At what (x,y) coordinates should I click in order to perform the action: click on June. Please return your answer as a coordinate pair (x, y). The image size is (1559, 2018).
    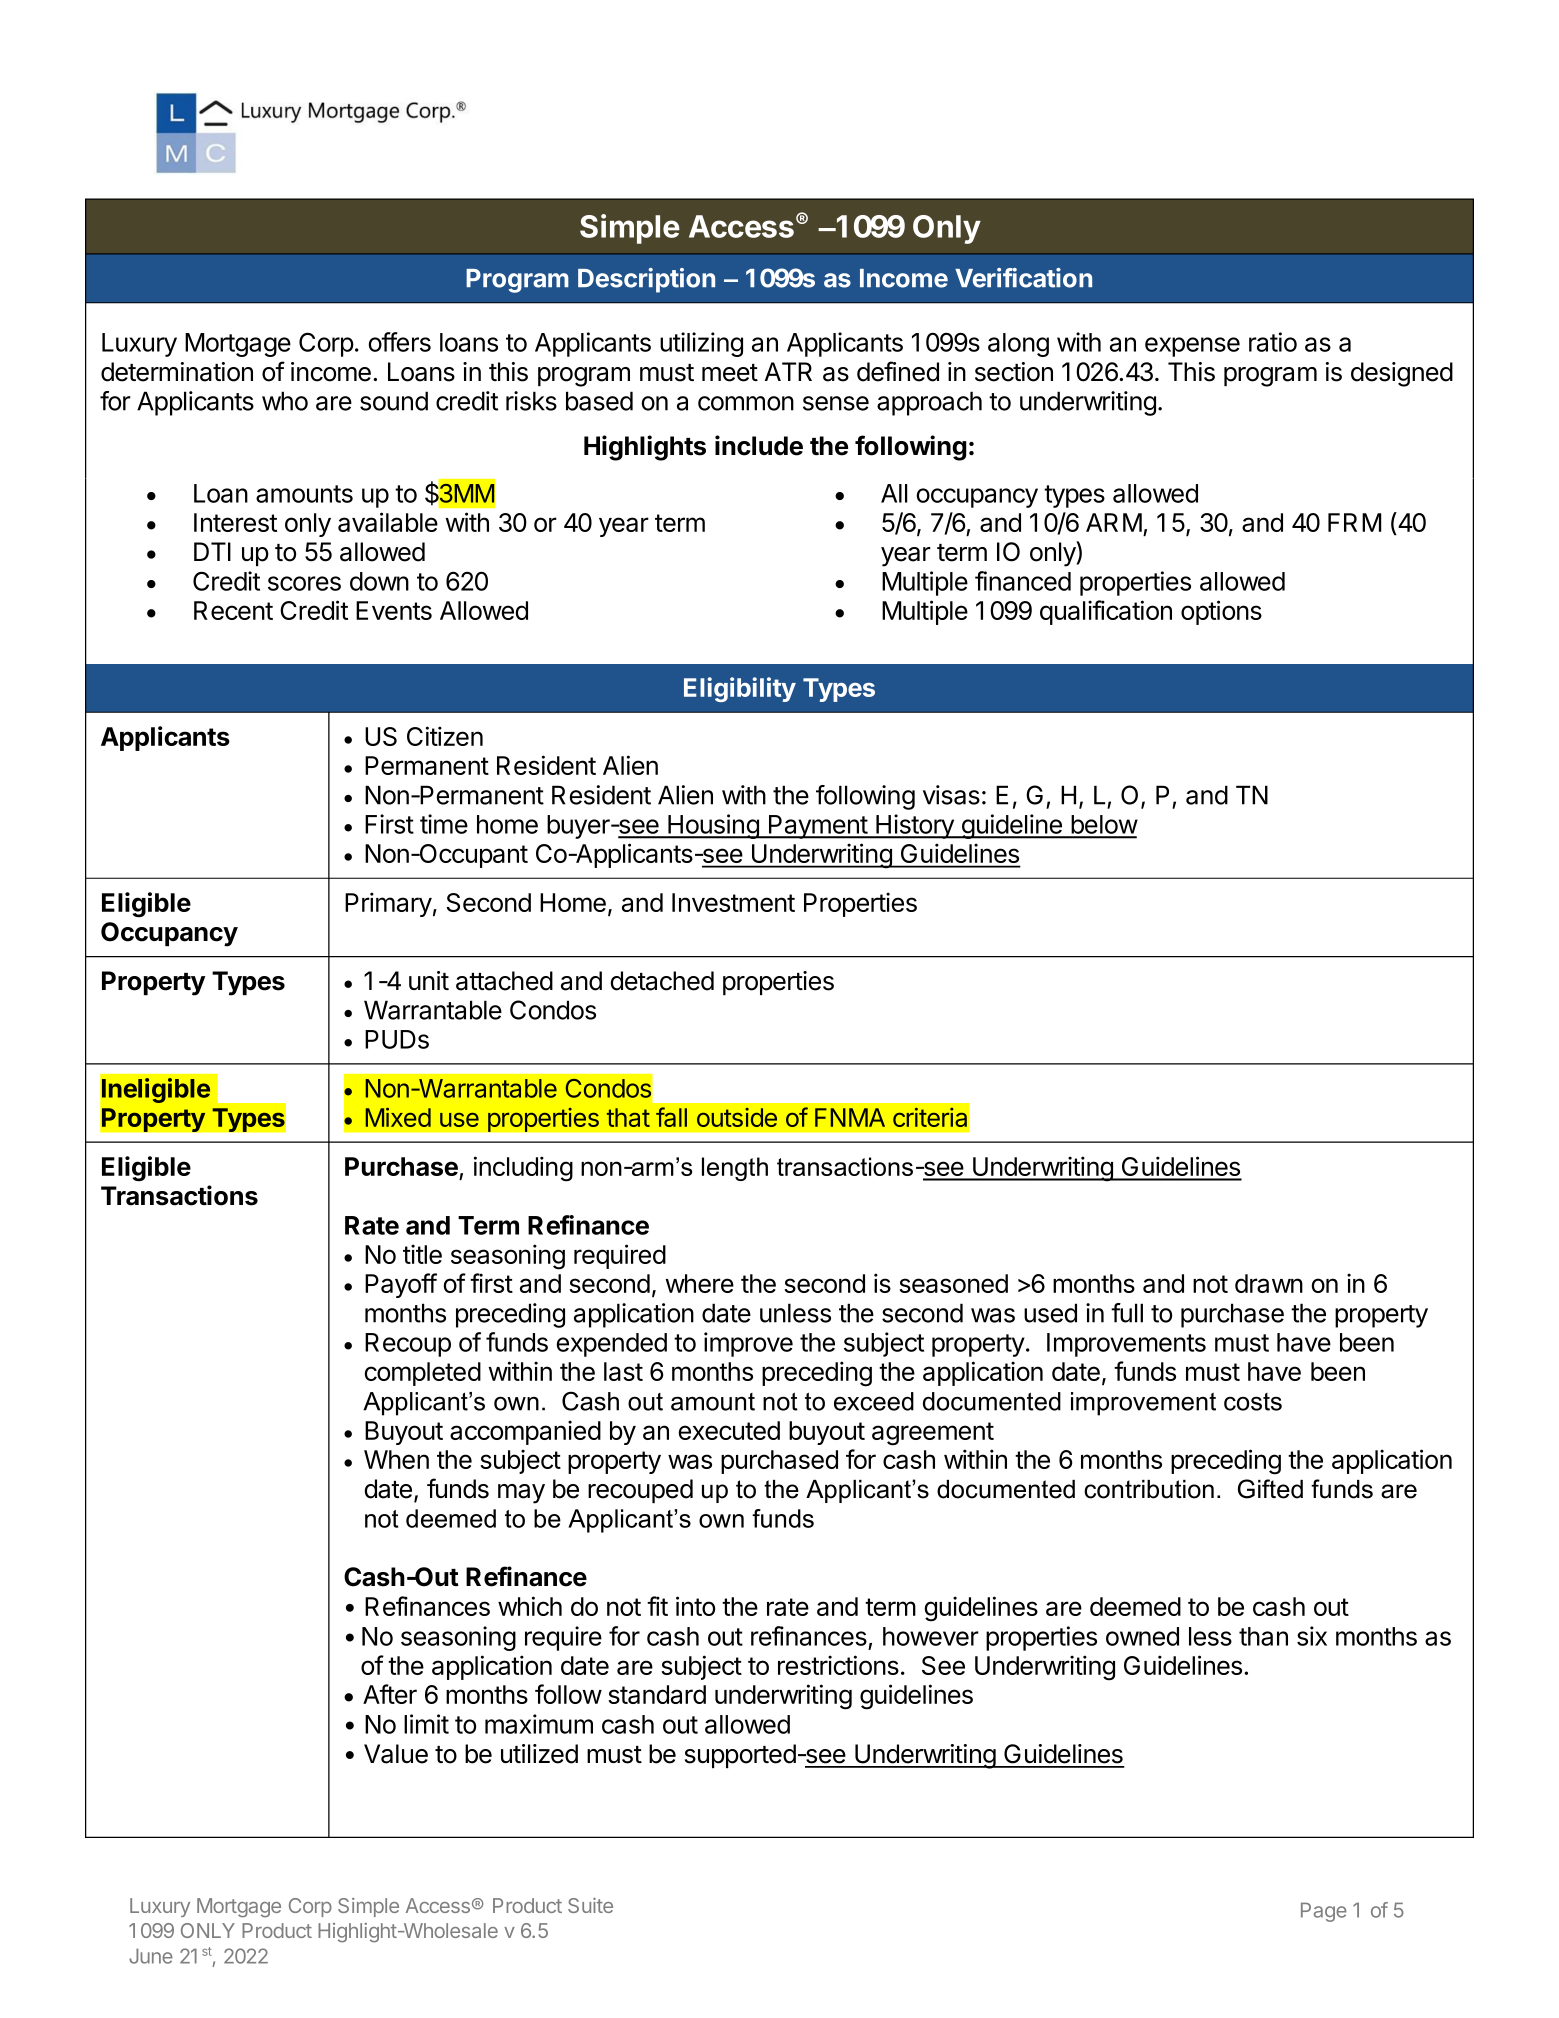
    Looking at the image, I should click on (151, 1956).
